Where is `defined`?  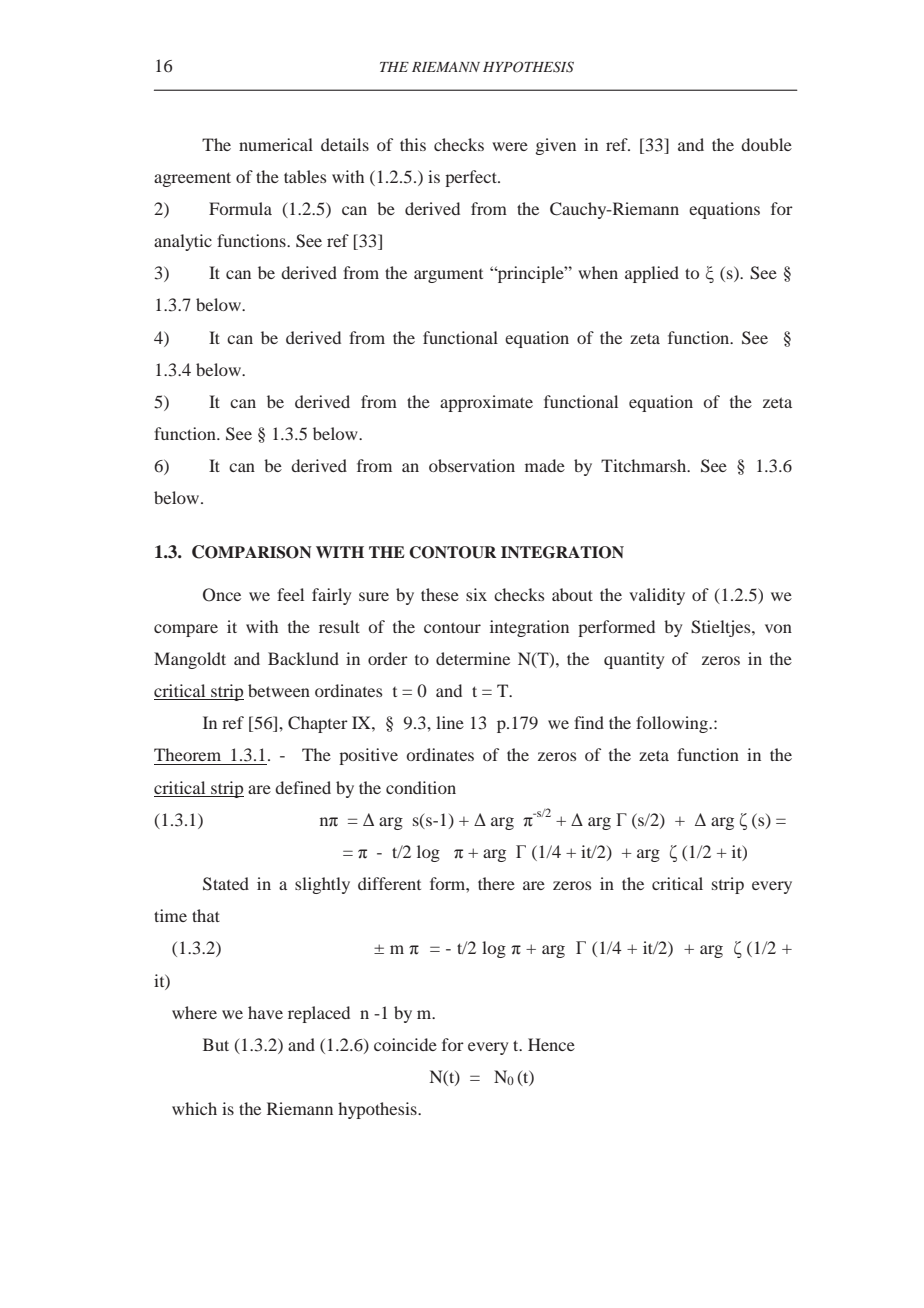
defined is located at coordinates (303, 787).
